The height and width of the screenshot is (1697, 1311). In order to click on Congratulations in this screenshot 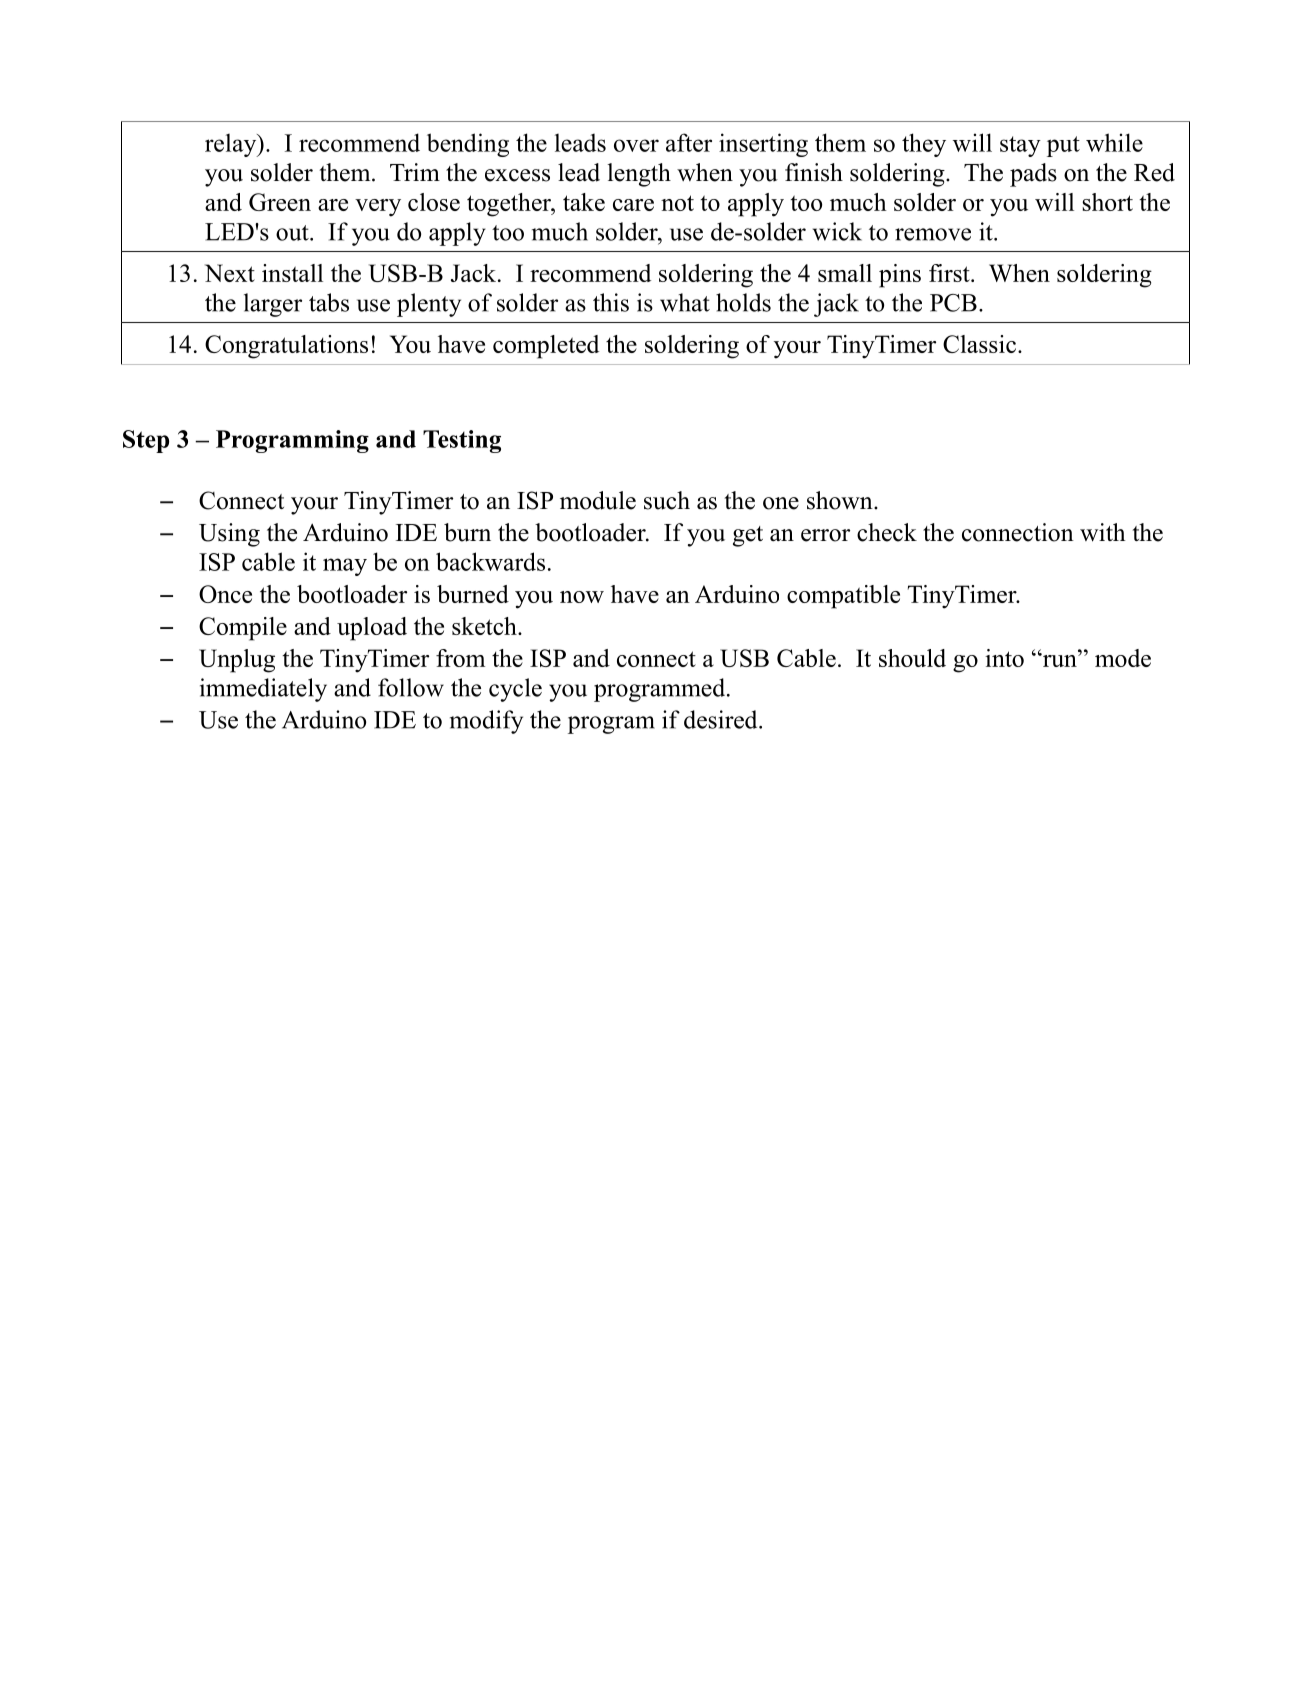, I will do `click(286, 347)`.
